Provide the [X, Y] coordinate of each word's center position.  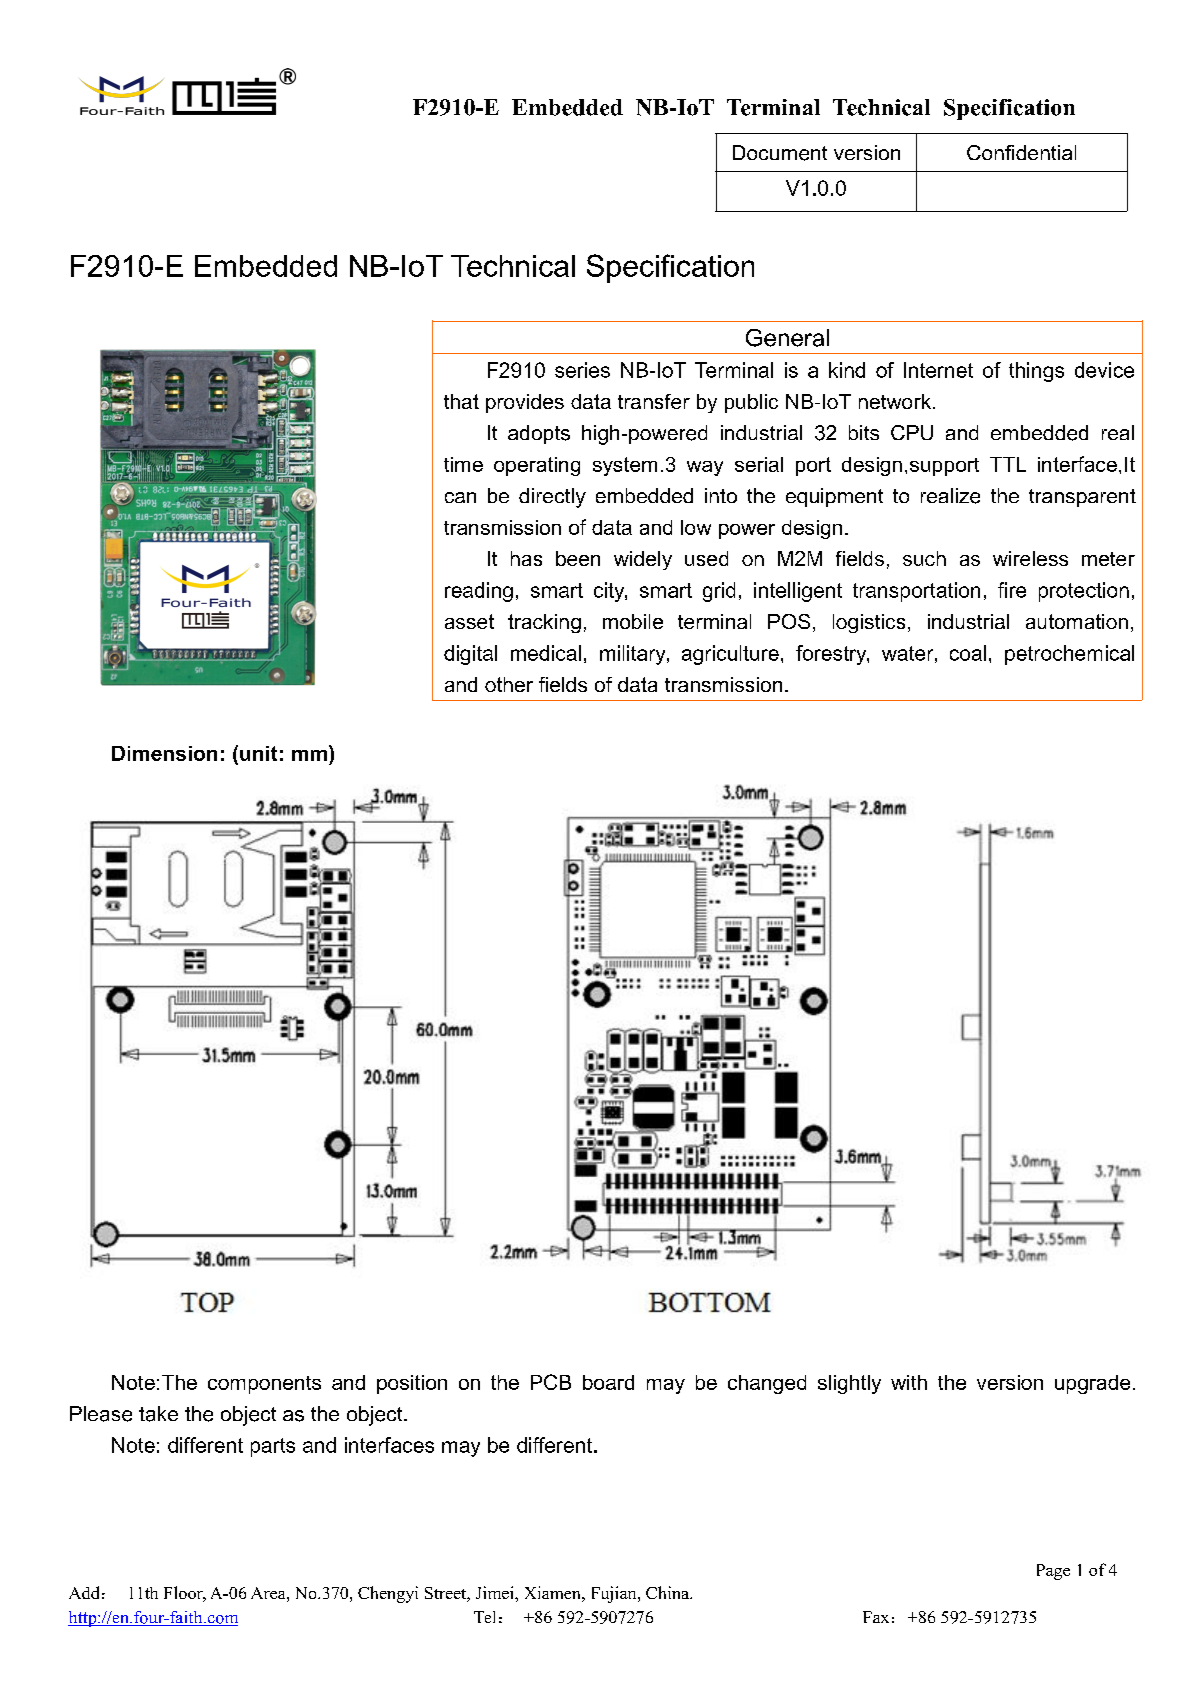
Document [780, 153]
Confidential [1021, 152]
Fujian [615, 1594]
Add [84, 1592]
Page [1053, 1572]
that [461, 401]
